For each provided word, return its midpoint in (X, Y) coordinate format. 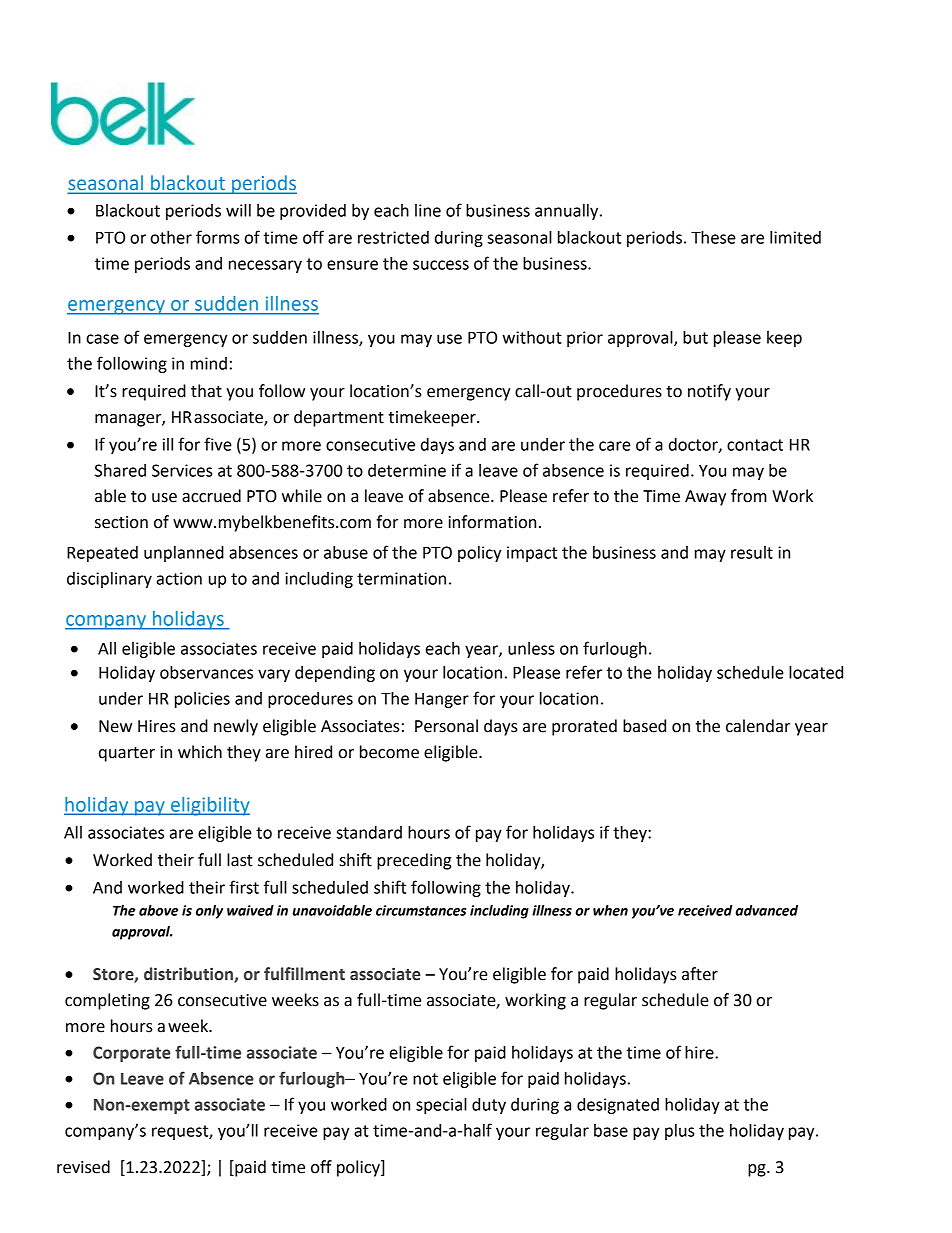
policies (202, 700)
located (816, 672)
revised (83, 1167)
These (713, 237)
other (171, 237)
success (441, 265)
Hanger (442, 700)
